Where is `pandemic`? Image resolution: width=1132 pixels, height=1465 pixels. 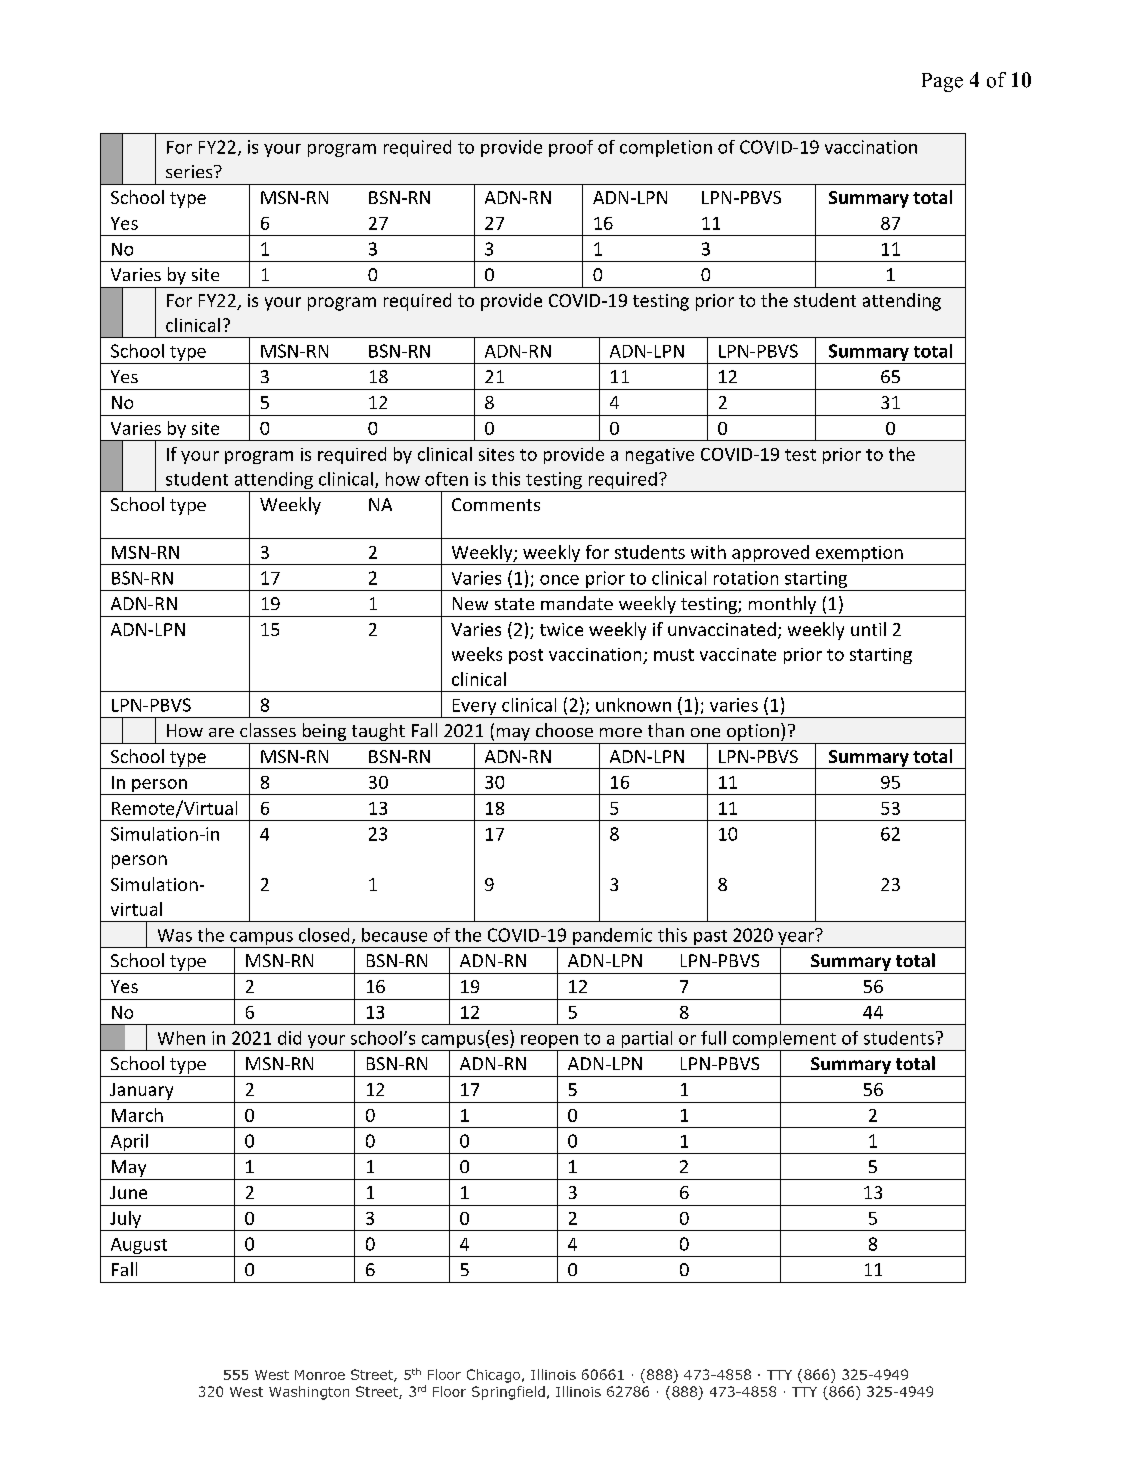
pandemic is located at coordinates (613, 938).
